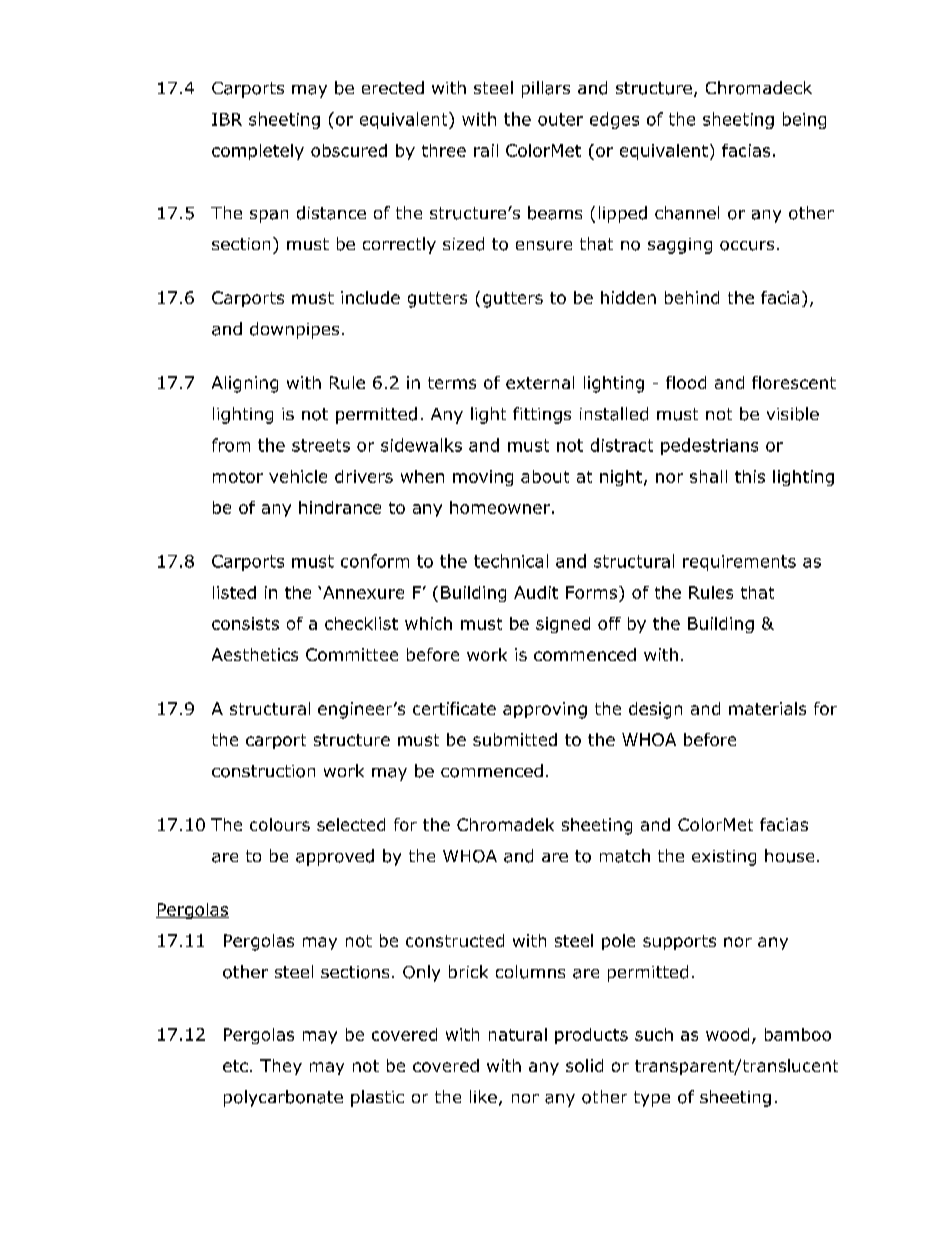 The height and width of the document is (1233, 952). Describe the element at coordinates (281, 1067) in the document. I see `They` at that location.
